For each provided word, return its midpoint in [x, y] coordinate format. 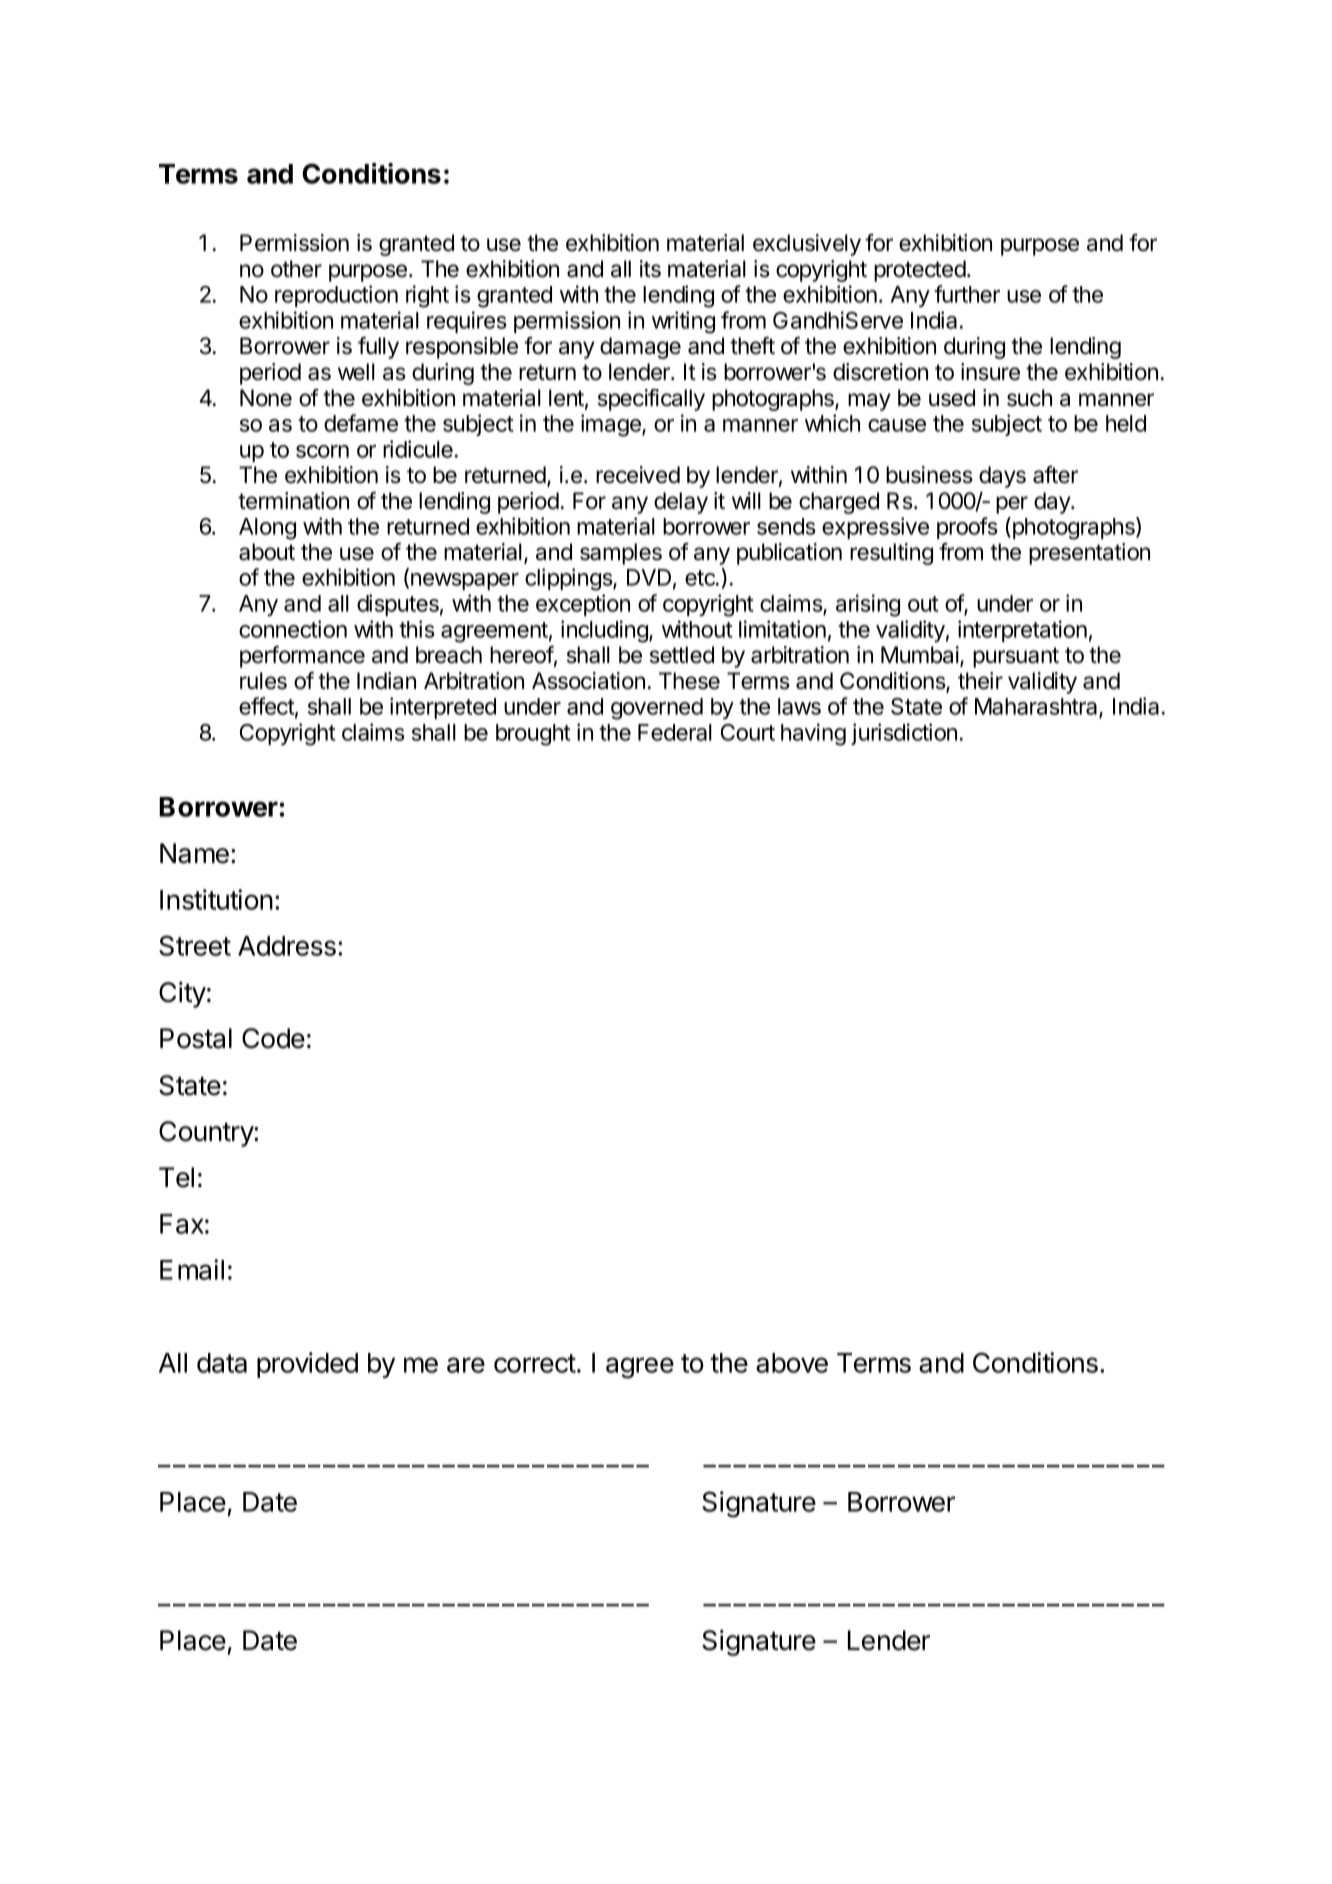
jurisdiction [904, 734]
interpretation [1022, 631]
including [605, 631]
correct [535, 1363]
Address [287, 946]
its [650, 269]
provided [307, 1365]
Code [273, 1038]
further [967, 294]
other [296, 269]
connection [293, 629]
